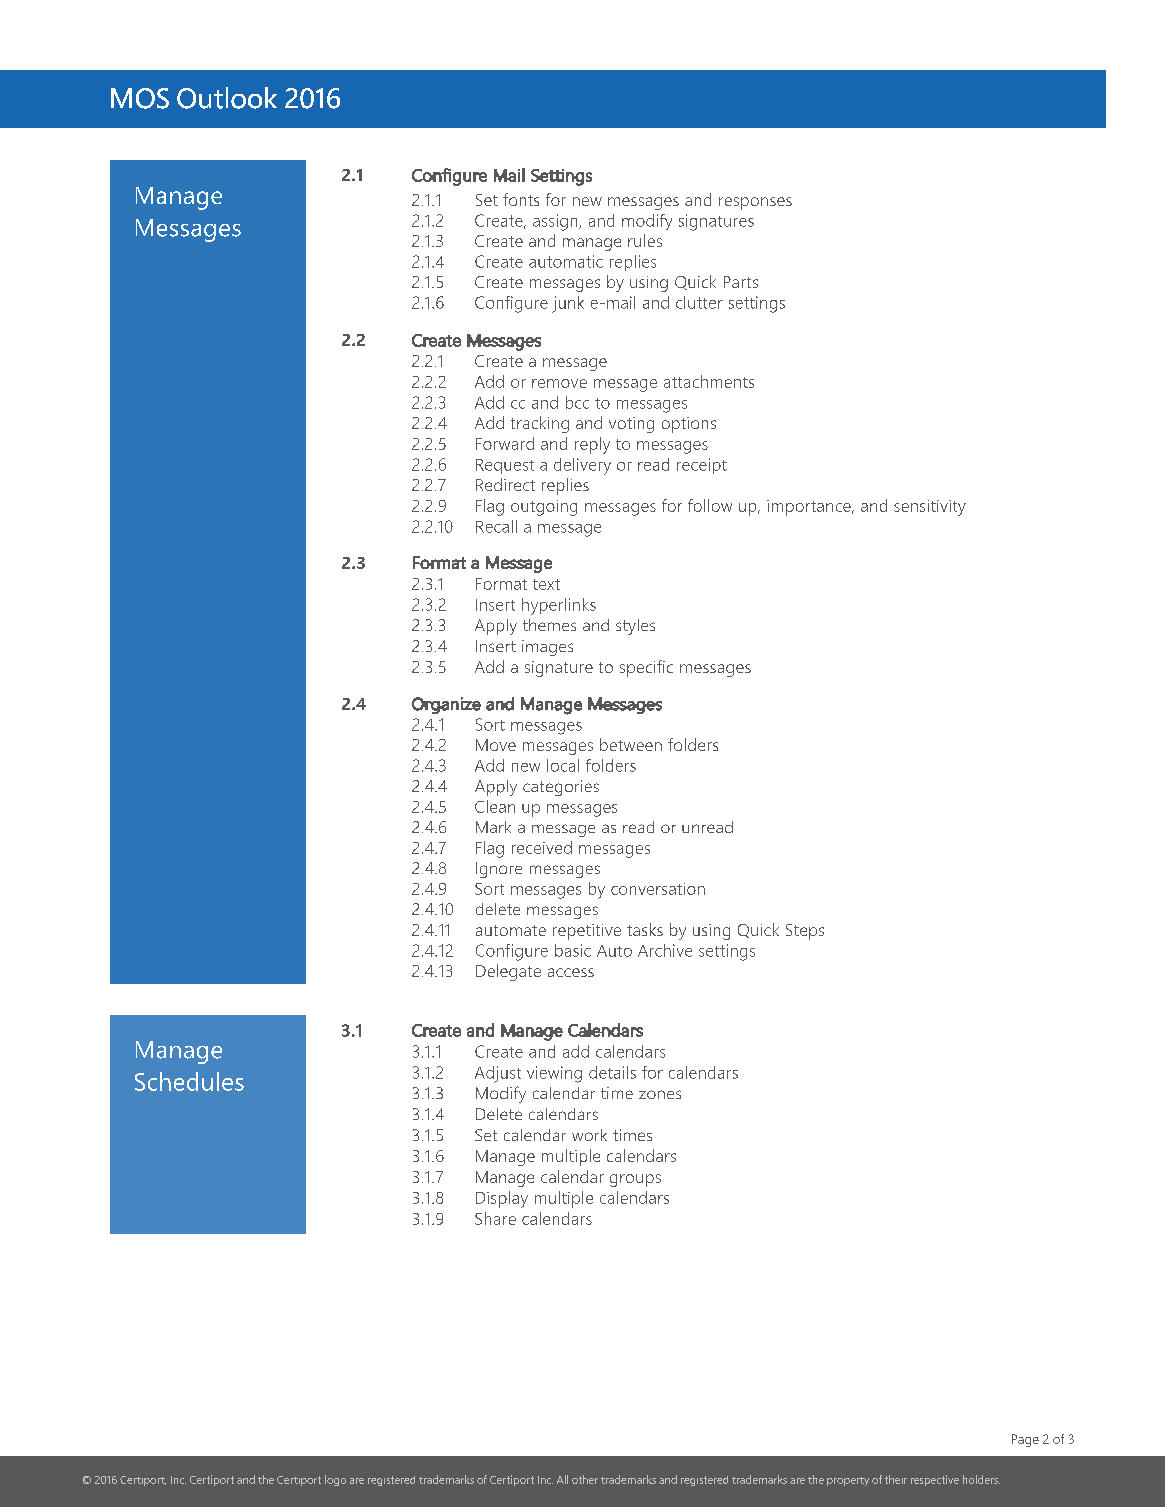  I want to click on Steps, so click(805, 932).
